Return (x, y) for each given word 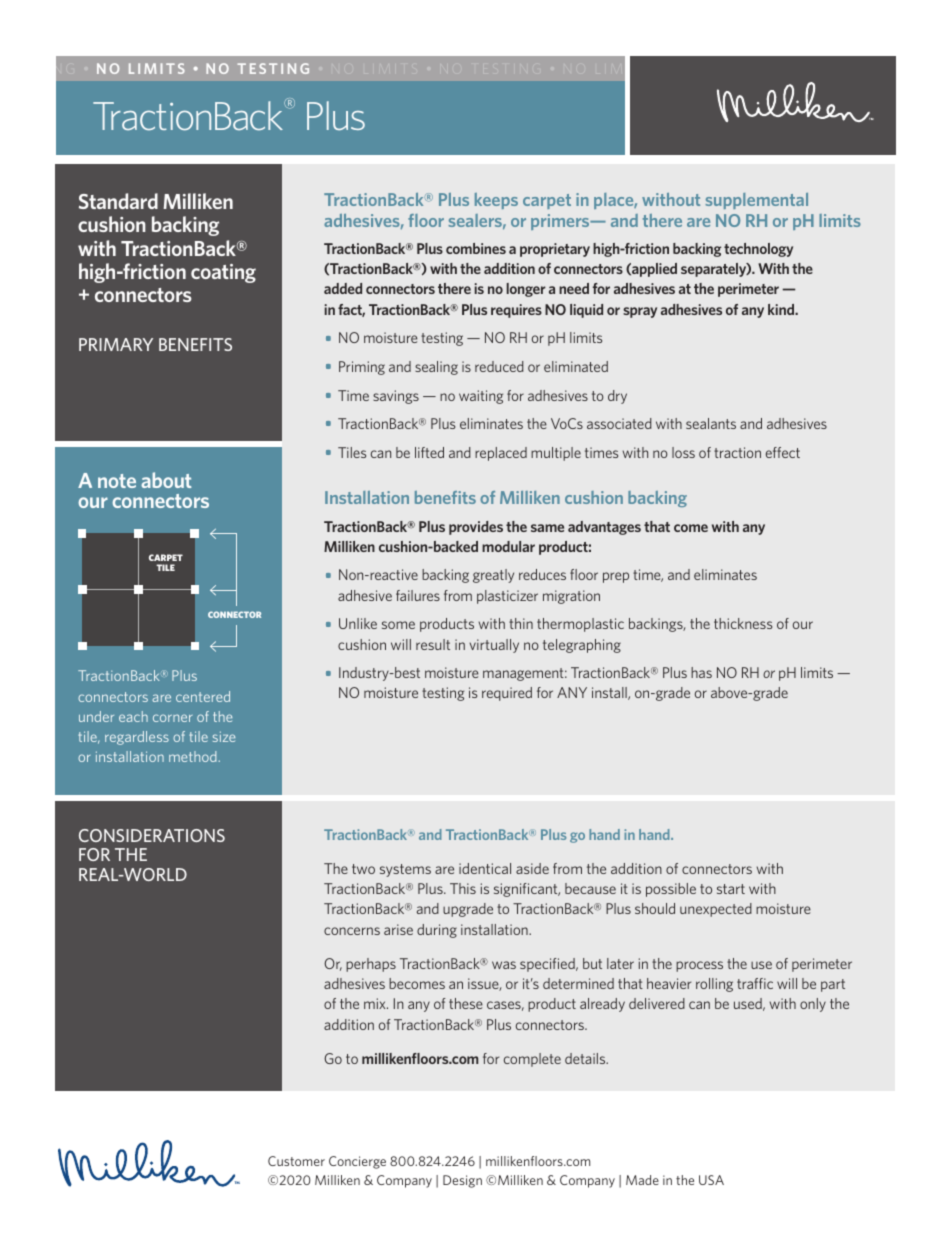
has (701, 672)
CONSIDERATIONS (152, 835)
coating (223, 273)
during (437, 931)
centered (203, 696)
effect (783, 452)
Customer (296, 1161)
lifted (429, 452)
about (166, 480)
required (507, 694)
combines (476, 248)
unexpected (716, 910)
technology (758, 250)
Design (462, 1181)
